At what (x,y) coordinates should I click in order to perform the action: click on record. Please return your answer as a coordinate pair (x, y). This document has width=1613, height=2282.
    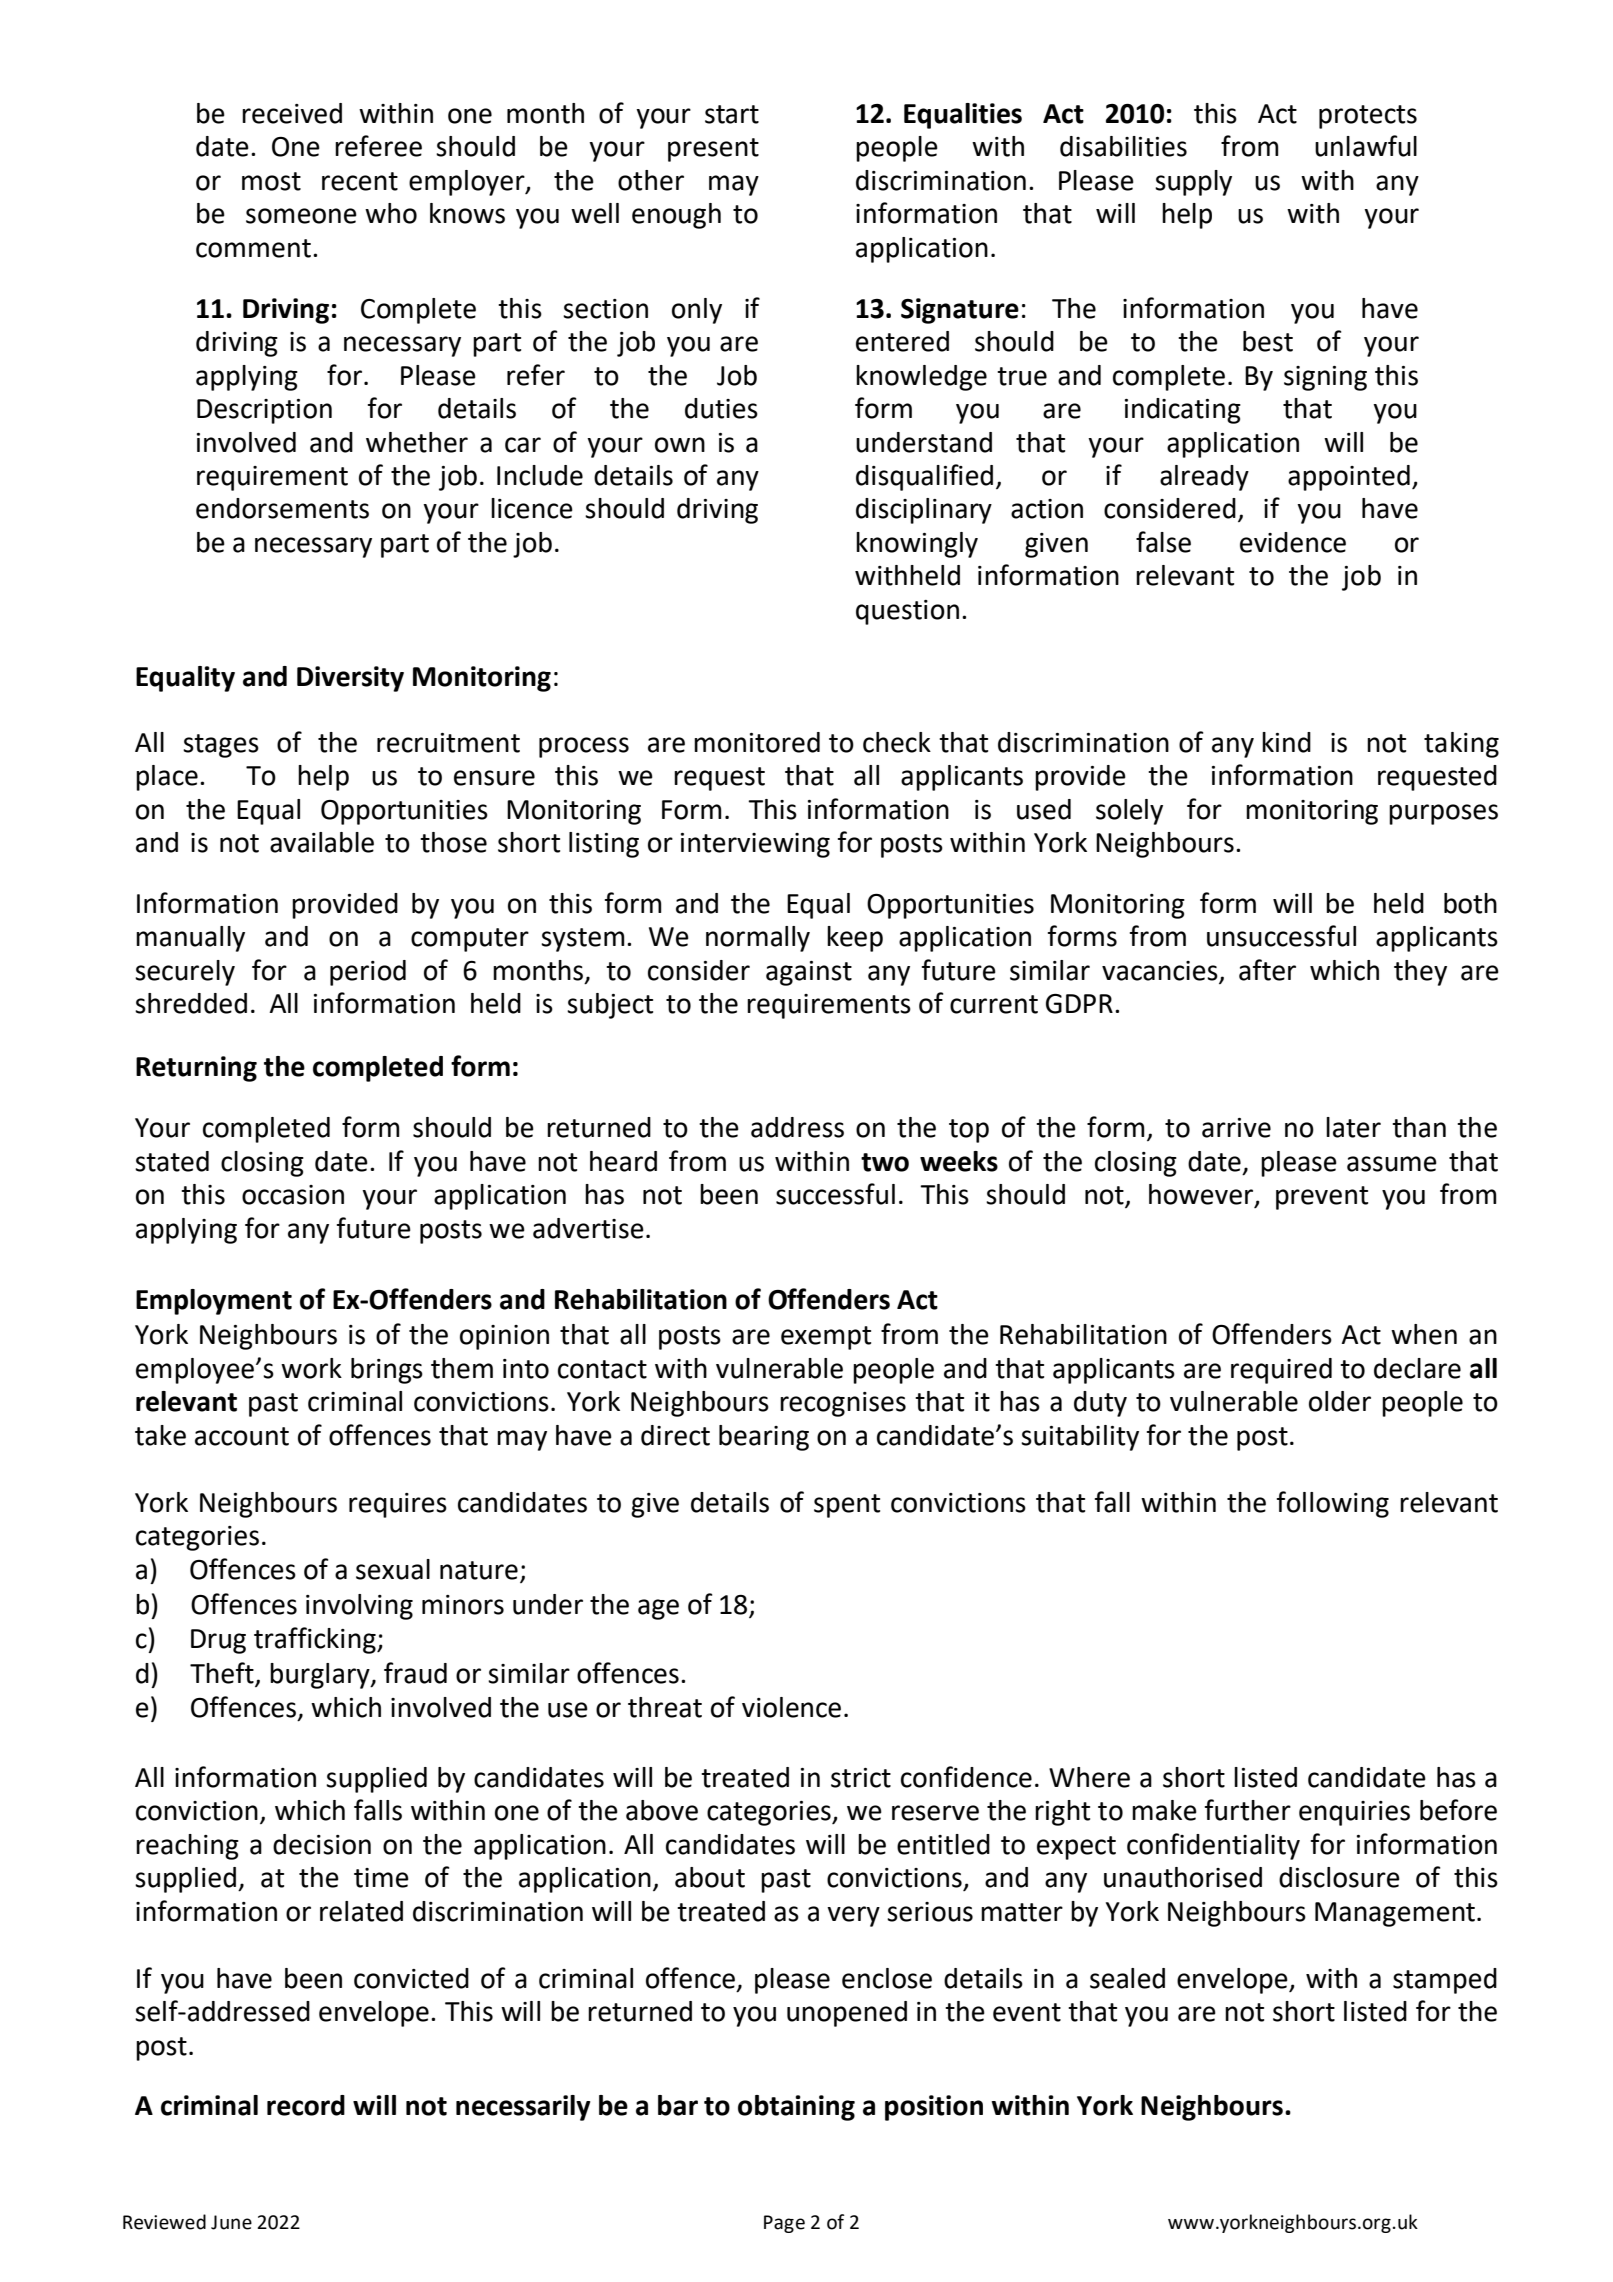
    Looking at the image, I should click on (306, 2105).
